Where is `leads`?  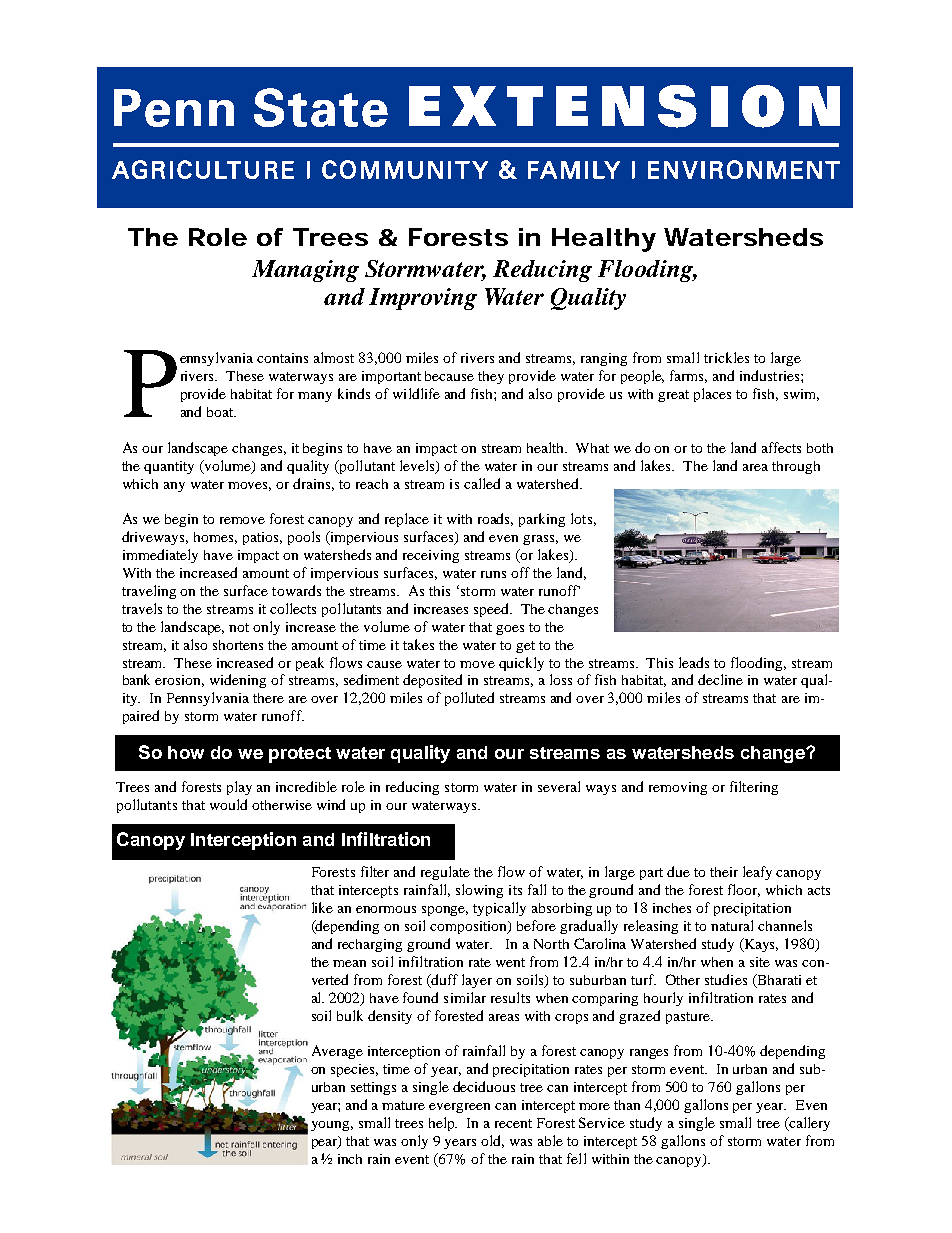
leads is located at coordinates (694, 662).
